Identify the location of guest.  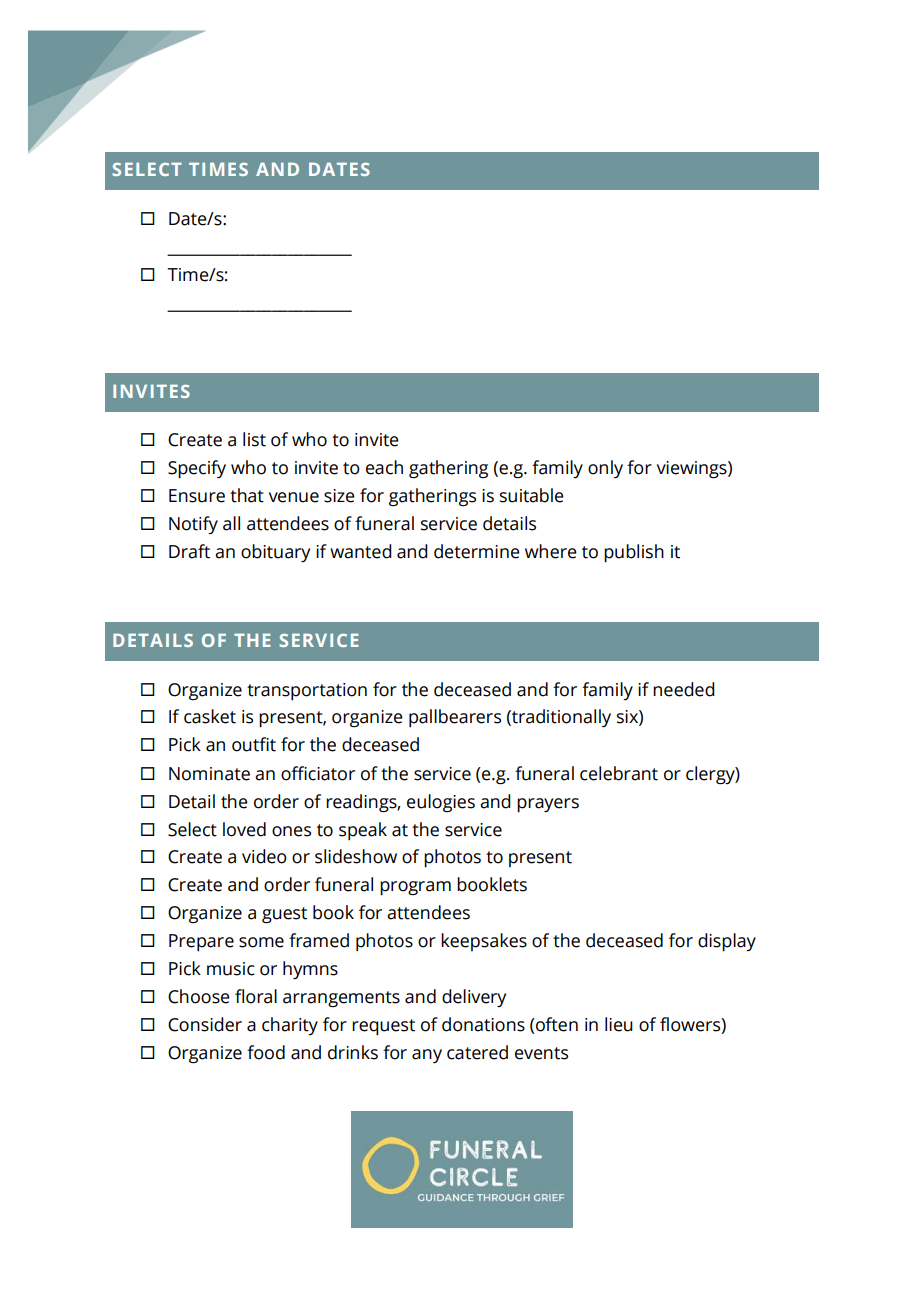
(284, 915).
